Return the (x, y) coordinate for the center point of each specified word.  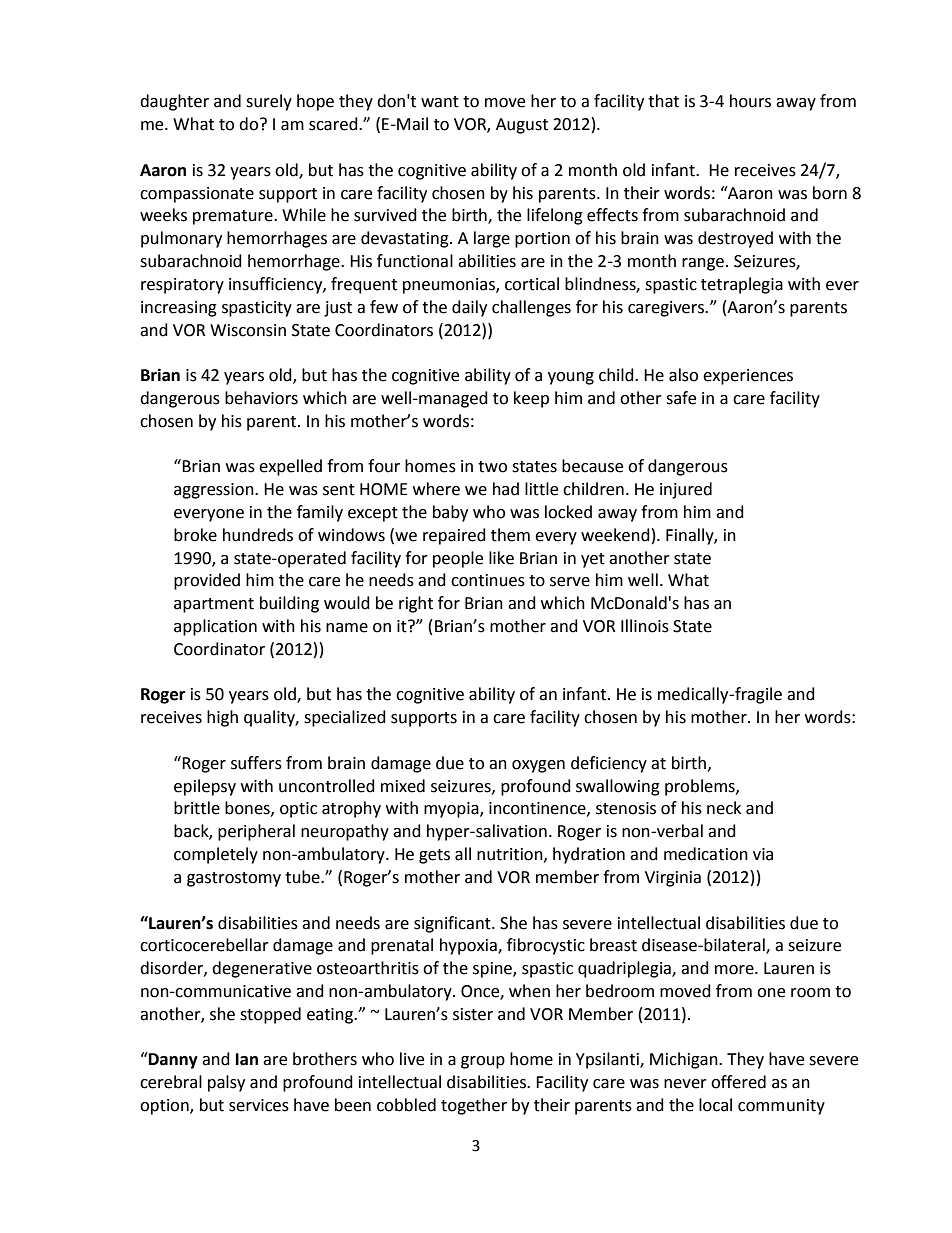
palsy (226, 1083)
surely (269, 102)
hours (750, 101)
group (483, 1062)
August (522, 126)
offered (738, 1082)
